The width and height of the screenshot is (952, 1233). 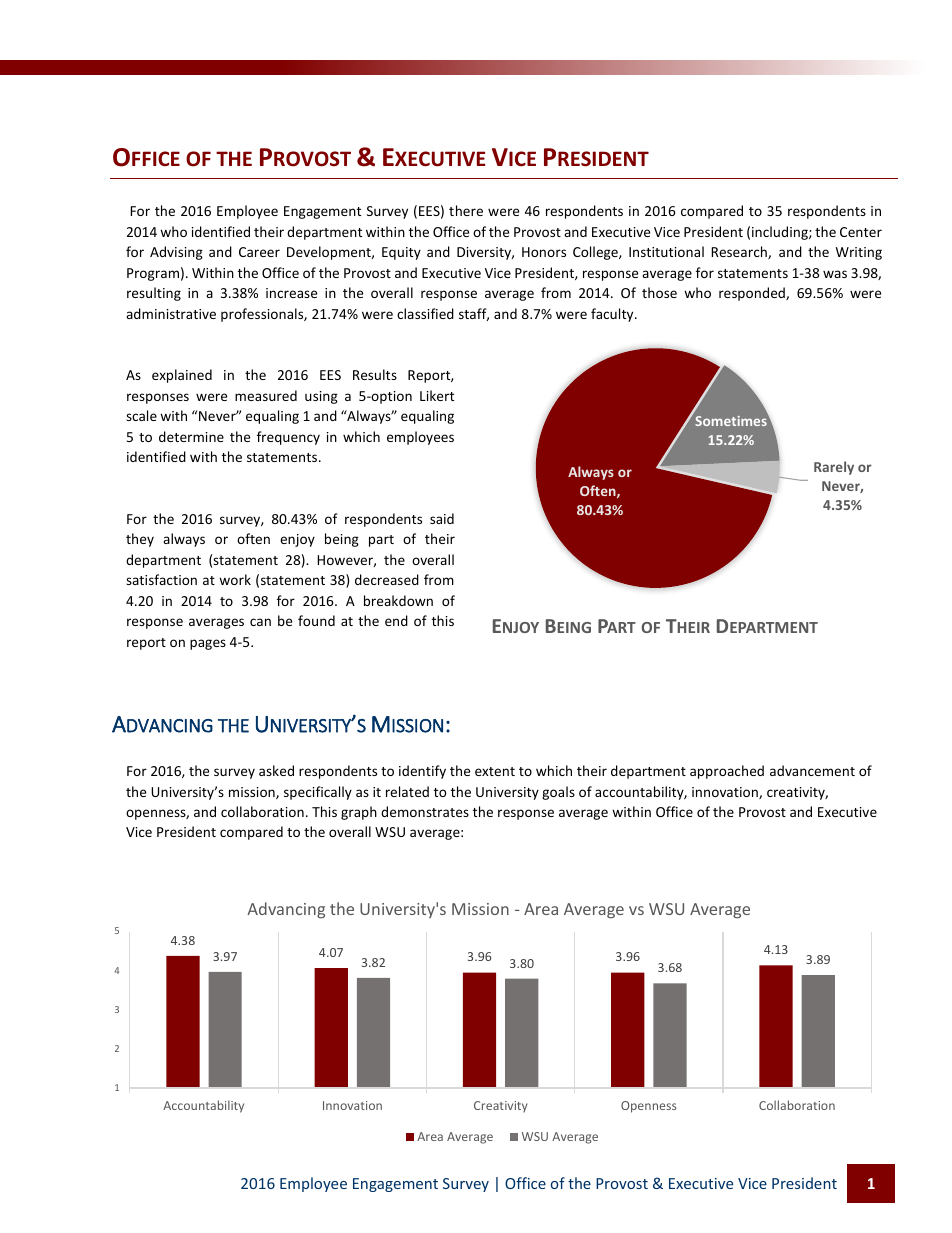 I want to click on advancement, so click(x=812, y=770).
